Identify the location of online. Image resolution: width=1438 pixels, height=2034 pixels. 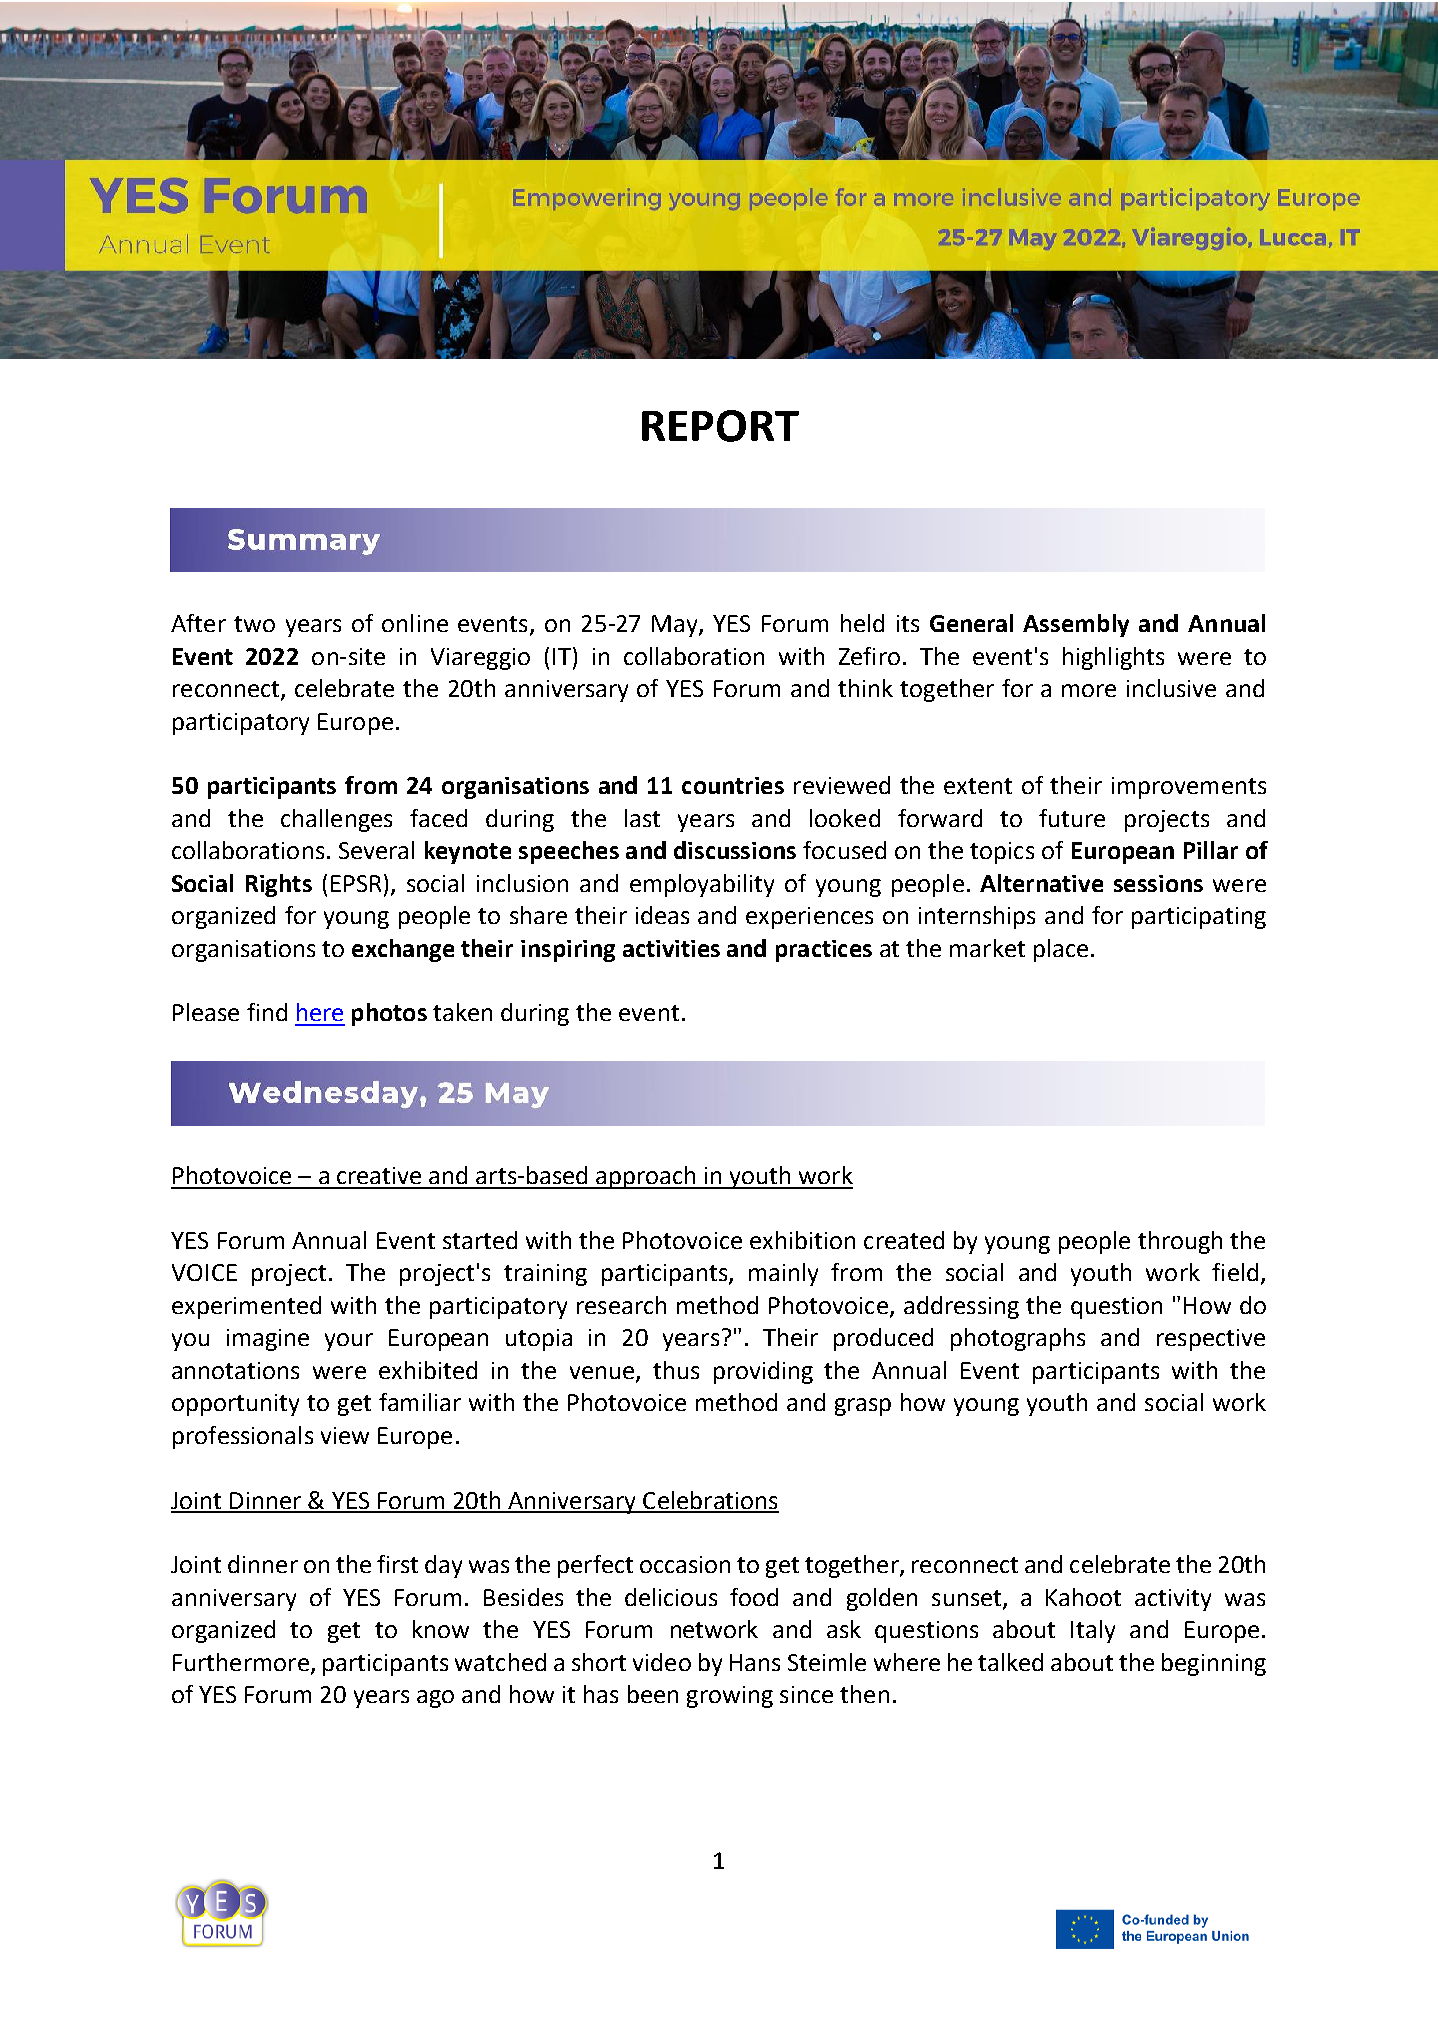
(415, 623).
